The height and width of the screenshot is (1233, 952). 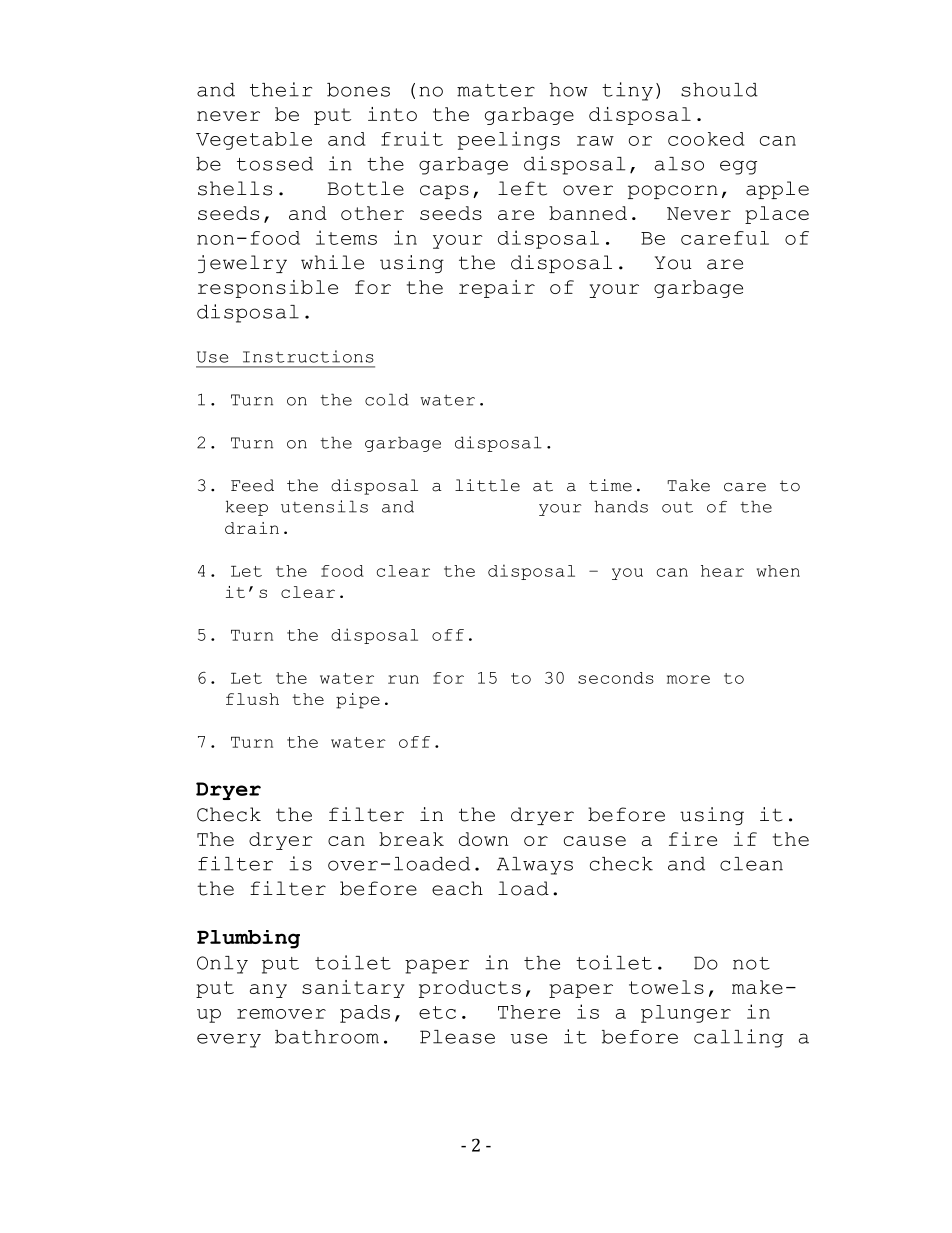 I want to click on cooked, so click(x=706, y=139).
